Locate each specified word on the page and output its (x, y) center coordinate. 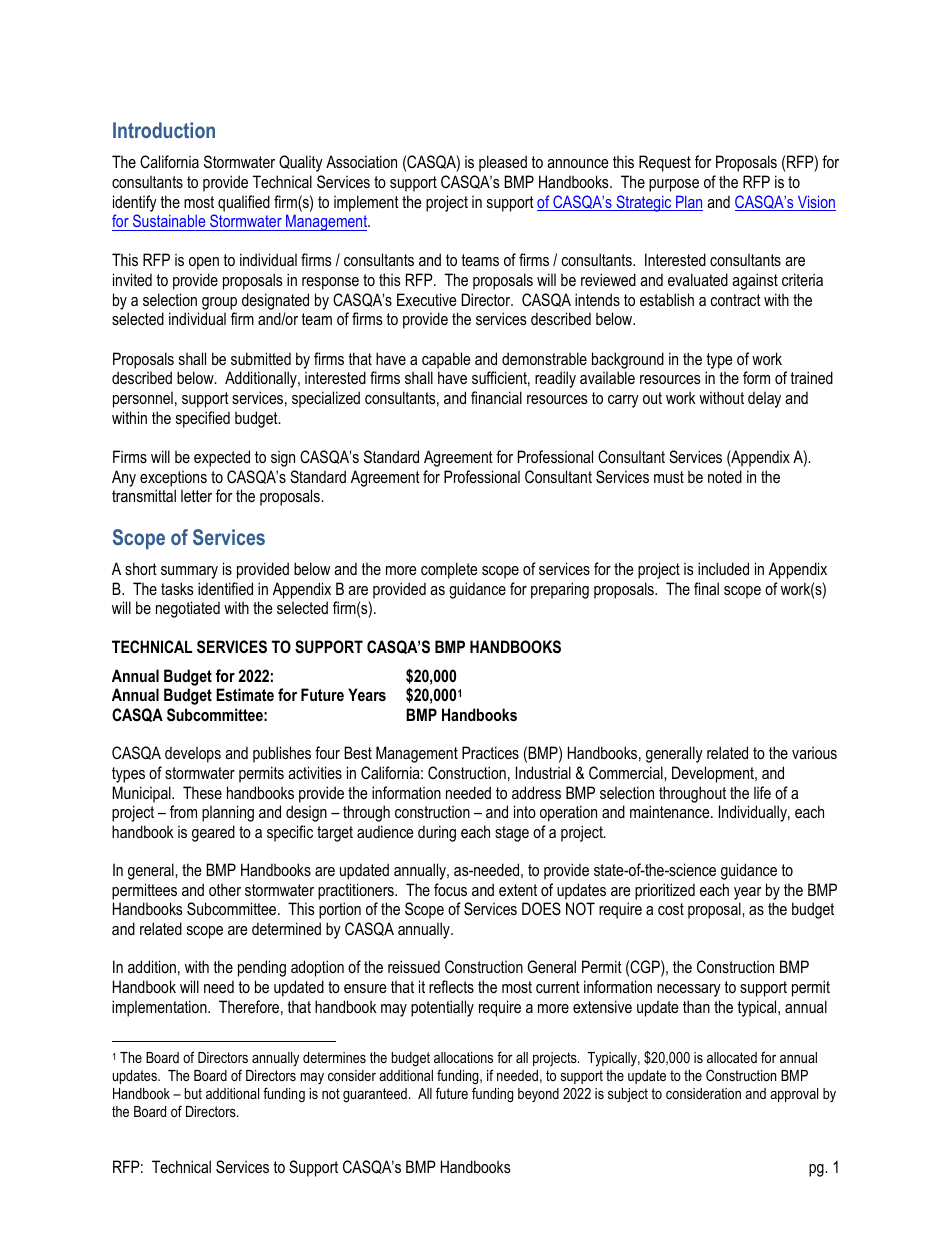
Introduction (164, 130)
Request (665, 163)
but (193, 1093)
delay (764, 399)
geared (213, 833)
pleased (503, 163)
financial (496, 397)
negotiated (188, 609)
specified (203, 419)
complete (449, 570)
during (437, 833)
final (706, 588)
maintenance (671, 811)
